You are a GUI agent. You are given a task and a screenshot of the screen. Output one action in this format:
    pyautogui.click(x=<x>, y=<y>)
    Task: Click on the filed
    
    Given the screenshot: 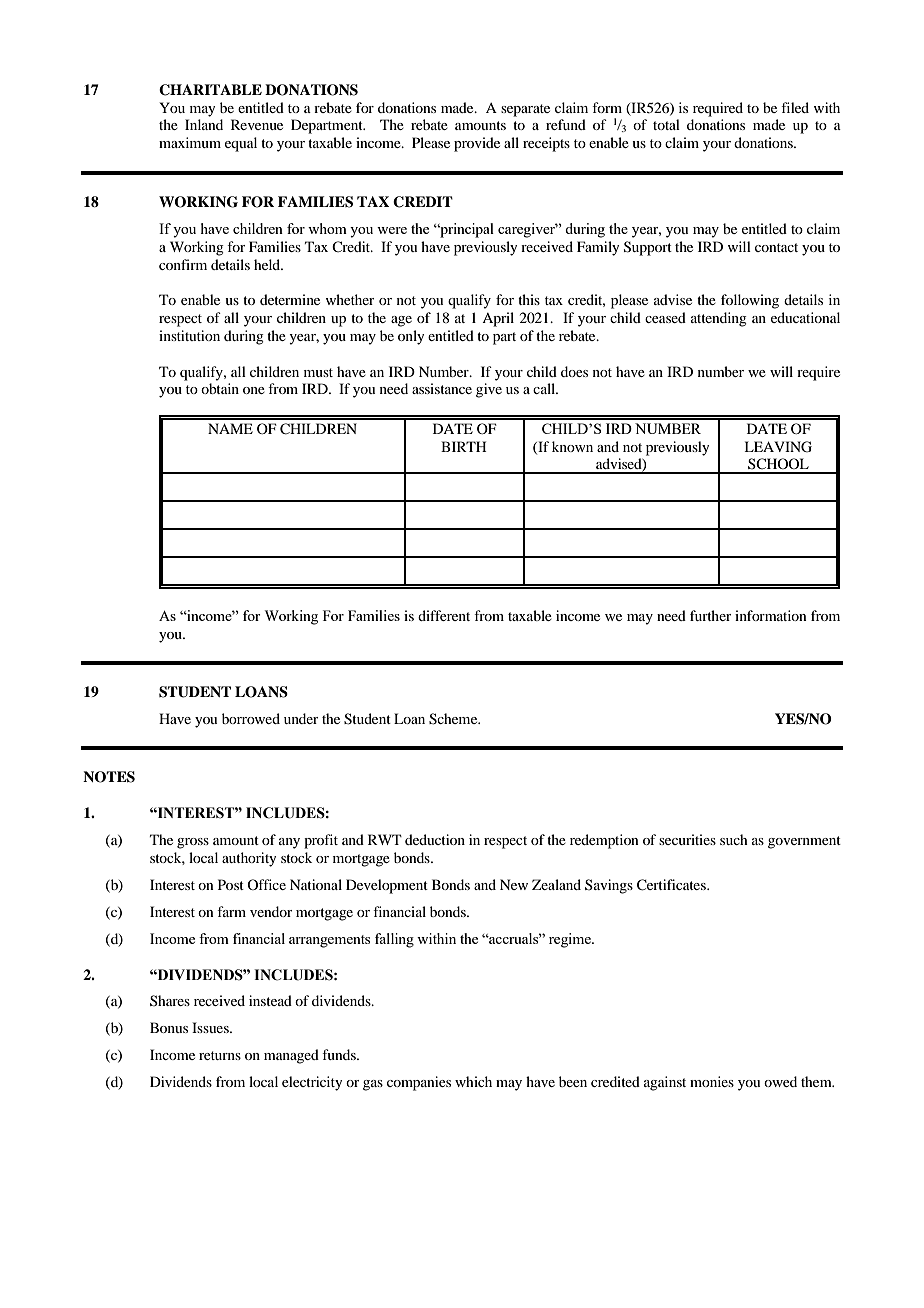 What is the action you would take?
    pyautogui.click(x=795, y=107)
